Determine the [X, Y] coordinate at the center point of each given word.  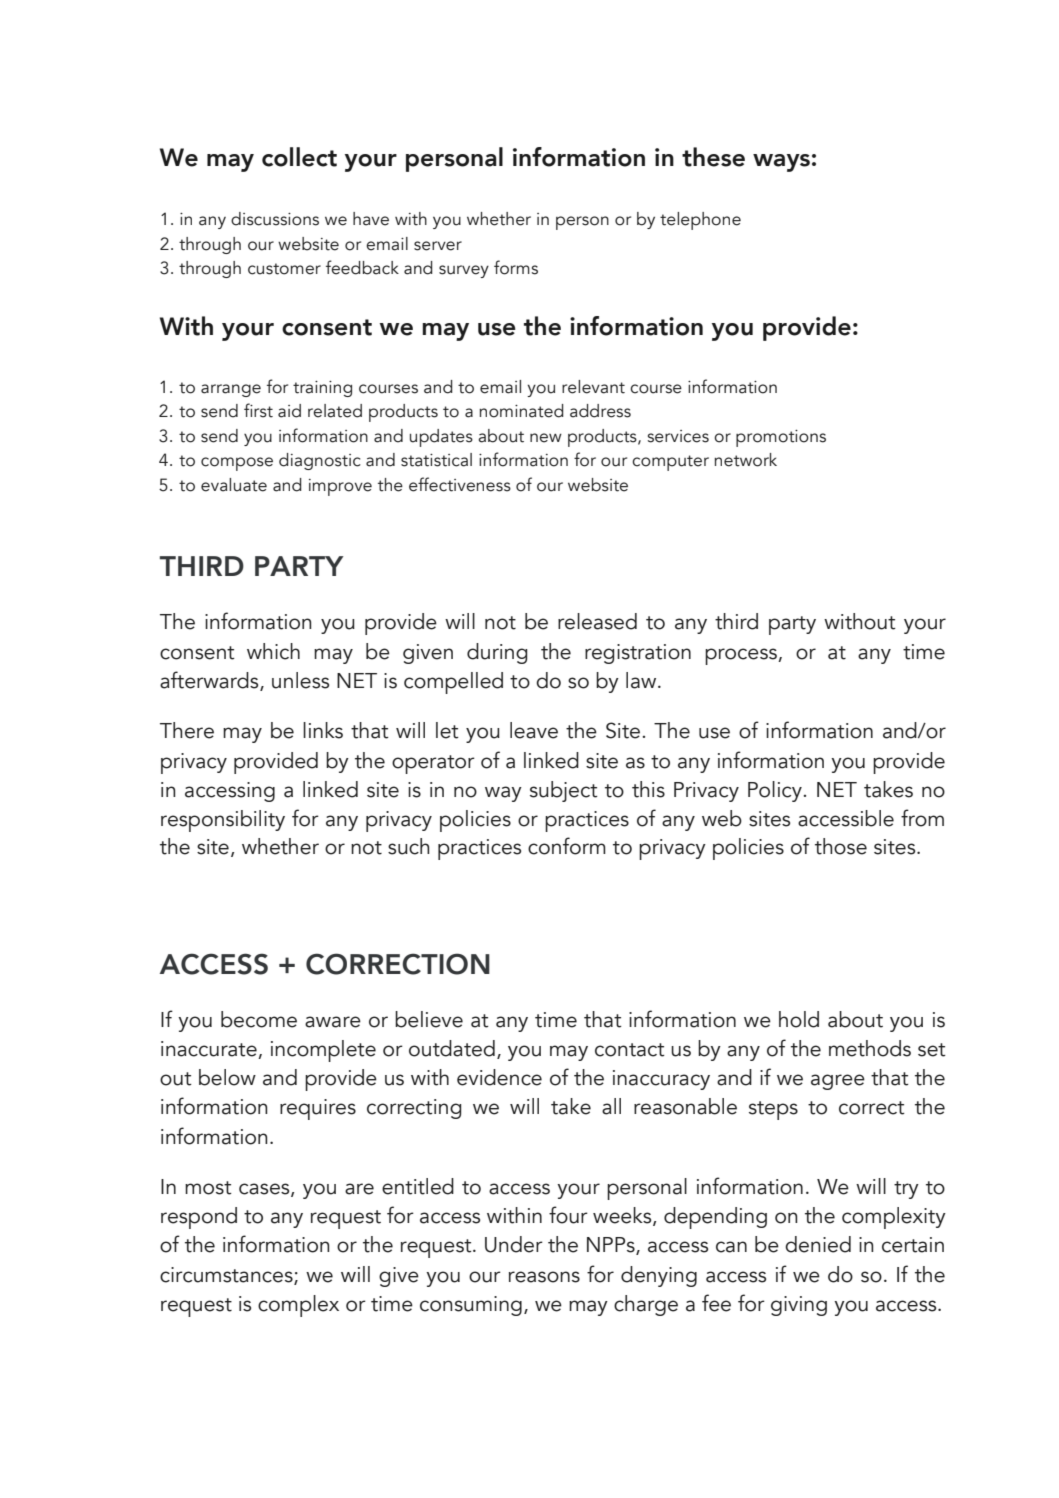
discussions [275, 219]
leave [534, 730]
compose [237, 464]
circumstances [227, 1276]
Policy [776, 791]
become [259, 1019]
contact [630, 1050]
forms [516, 267]
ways [781, 163]
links [323, 730]
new [546, 438]
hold [799, 1019]
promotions [781, 438]
